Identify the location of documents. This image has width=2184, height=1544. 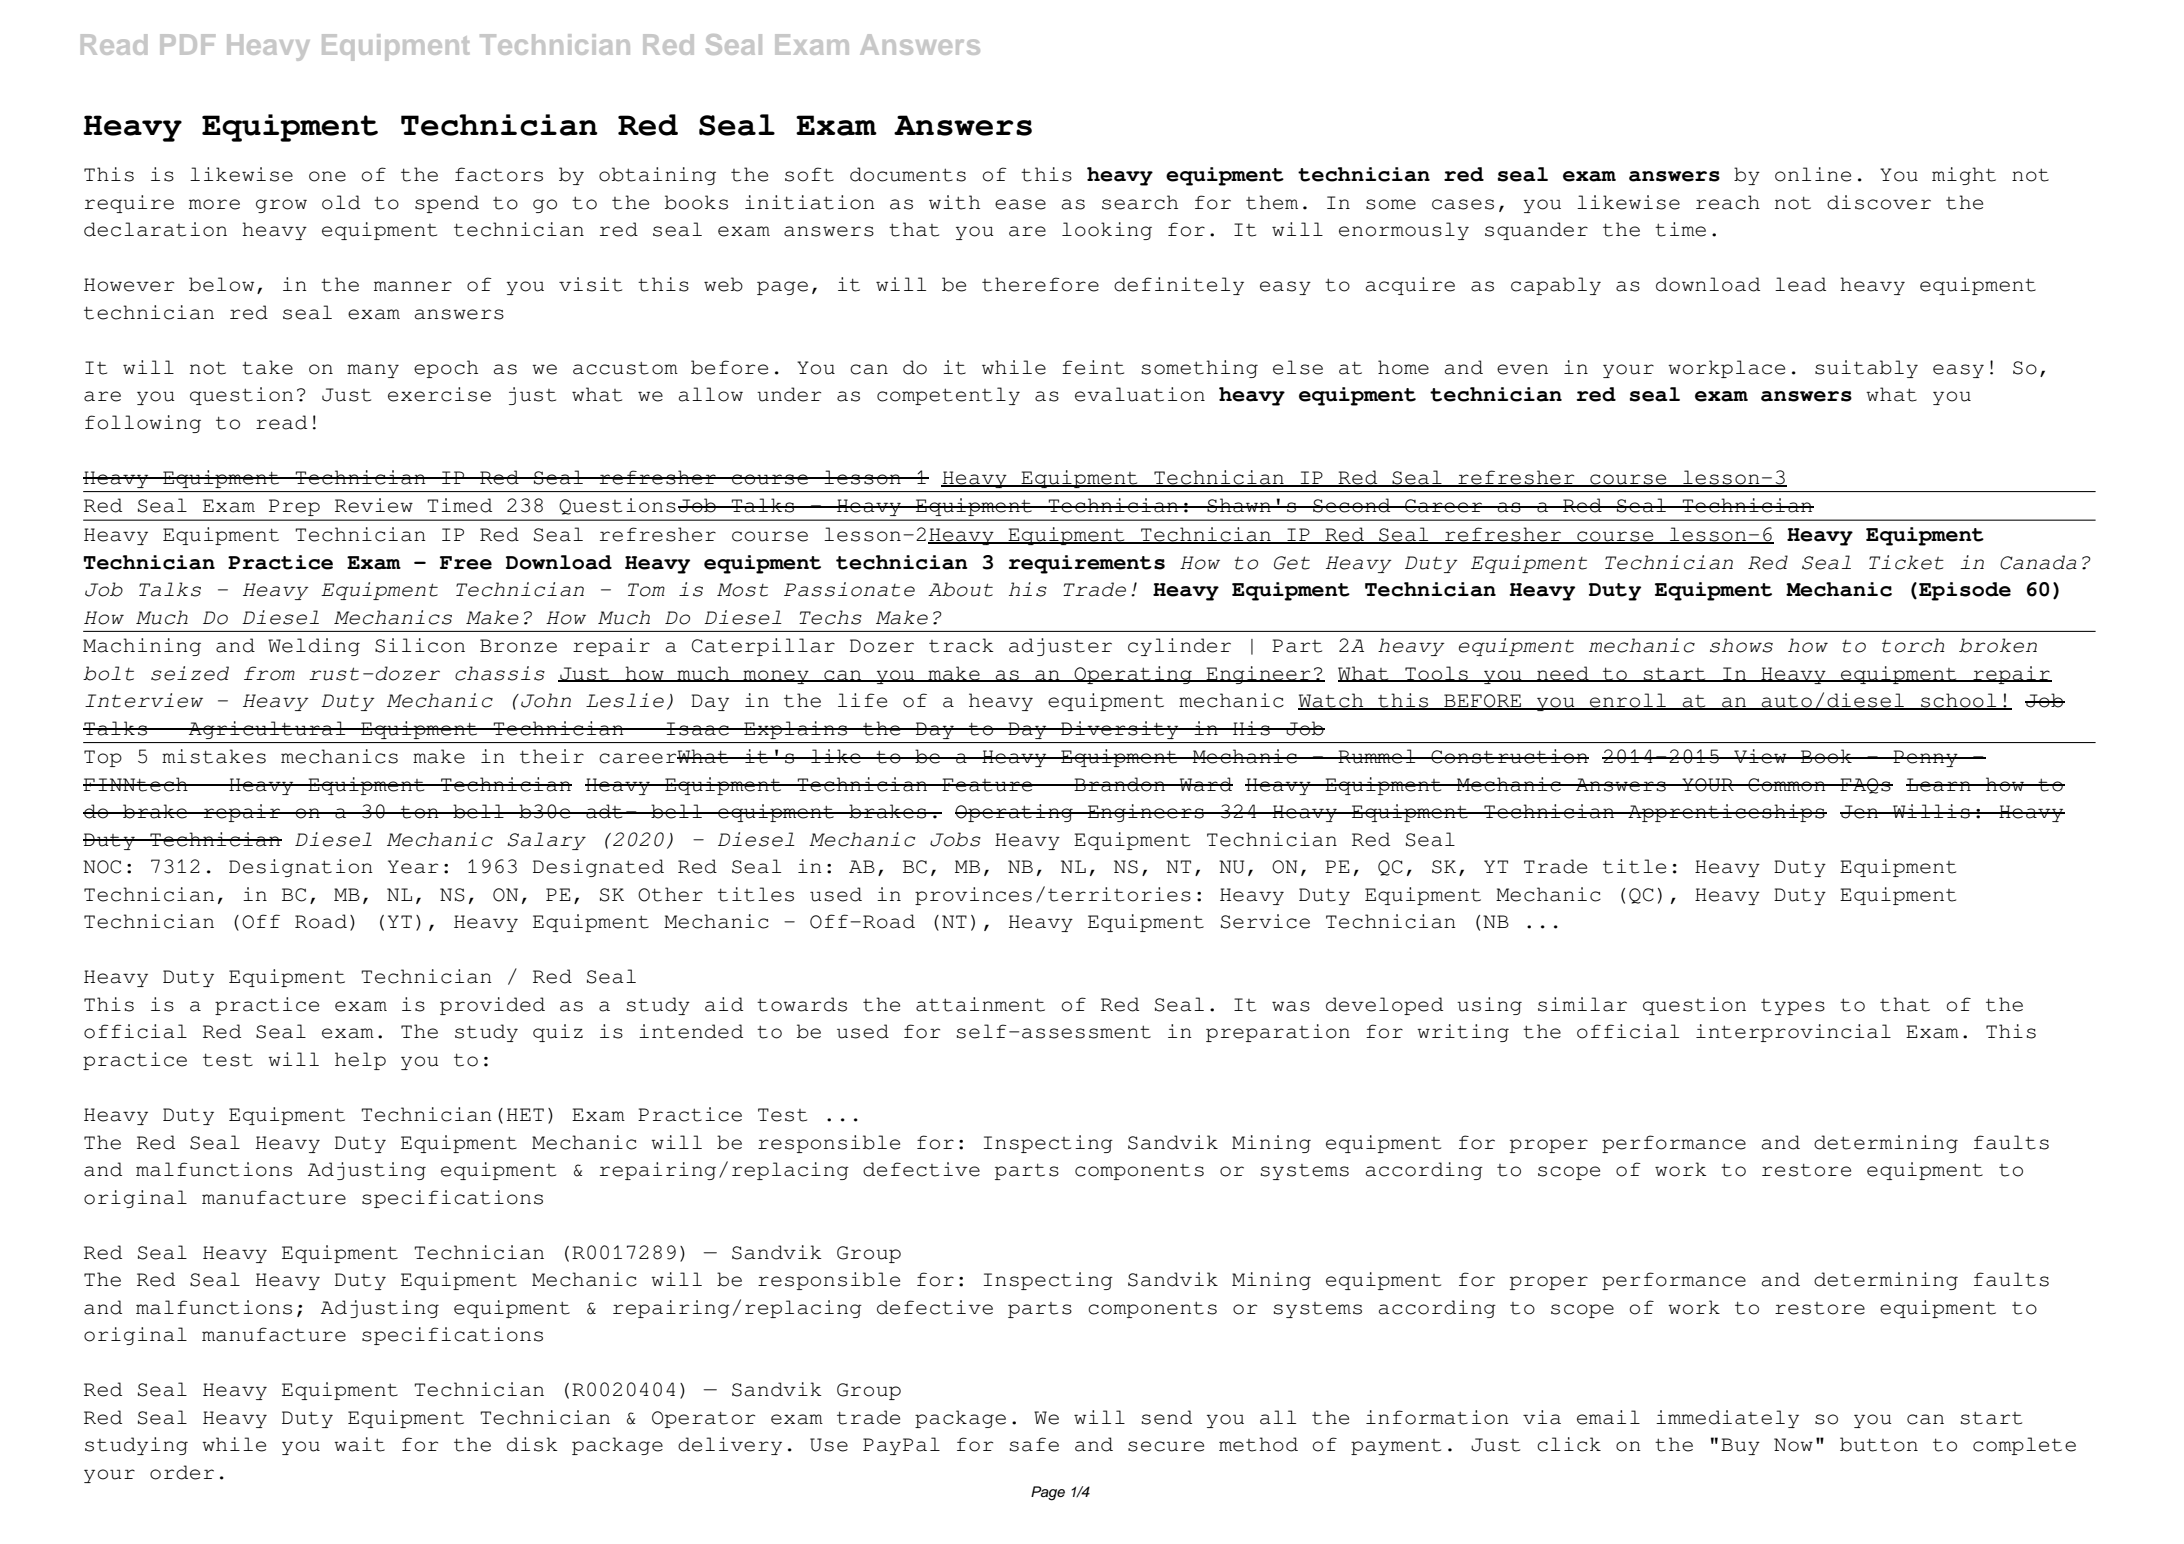
(908, 174).
